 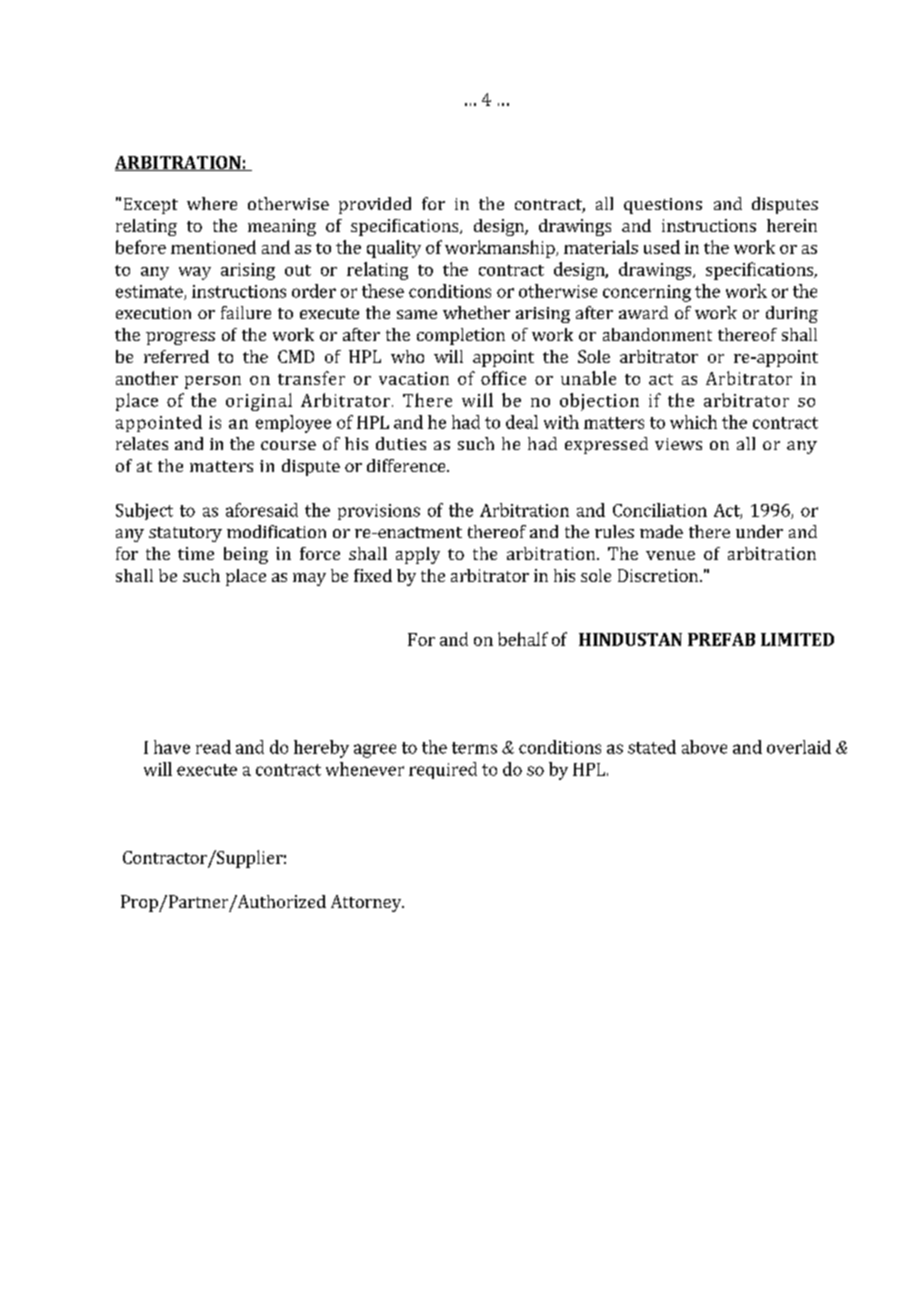 What do you see at coordinates (196, 553) in the screenshot?
I see `time` at bounding box center [196, 553].
